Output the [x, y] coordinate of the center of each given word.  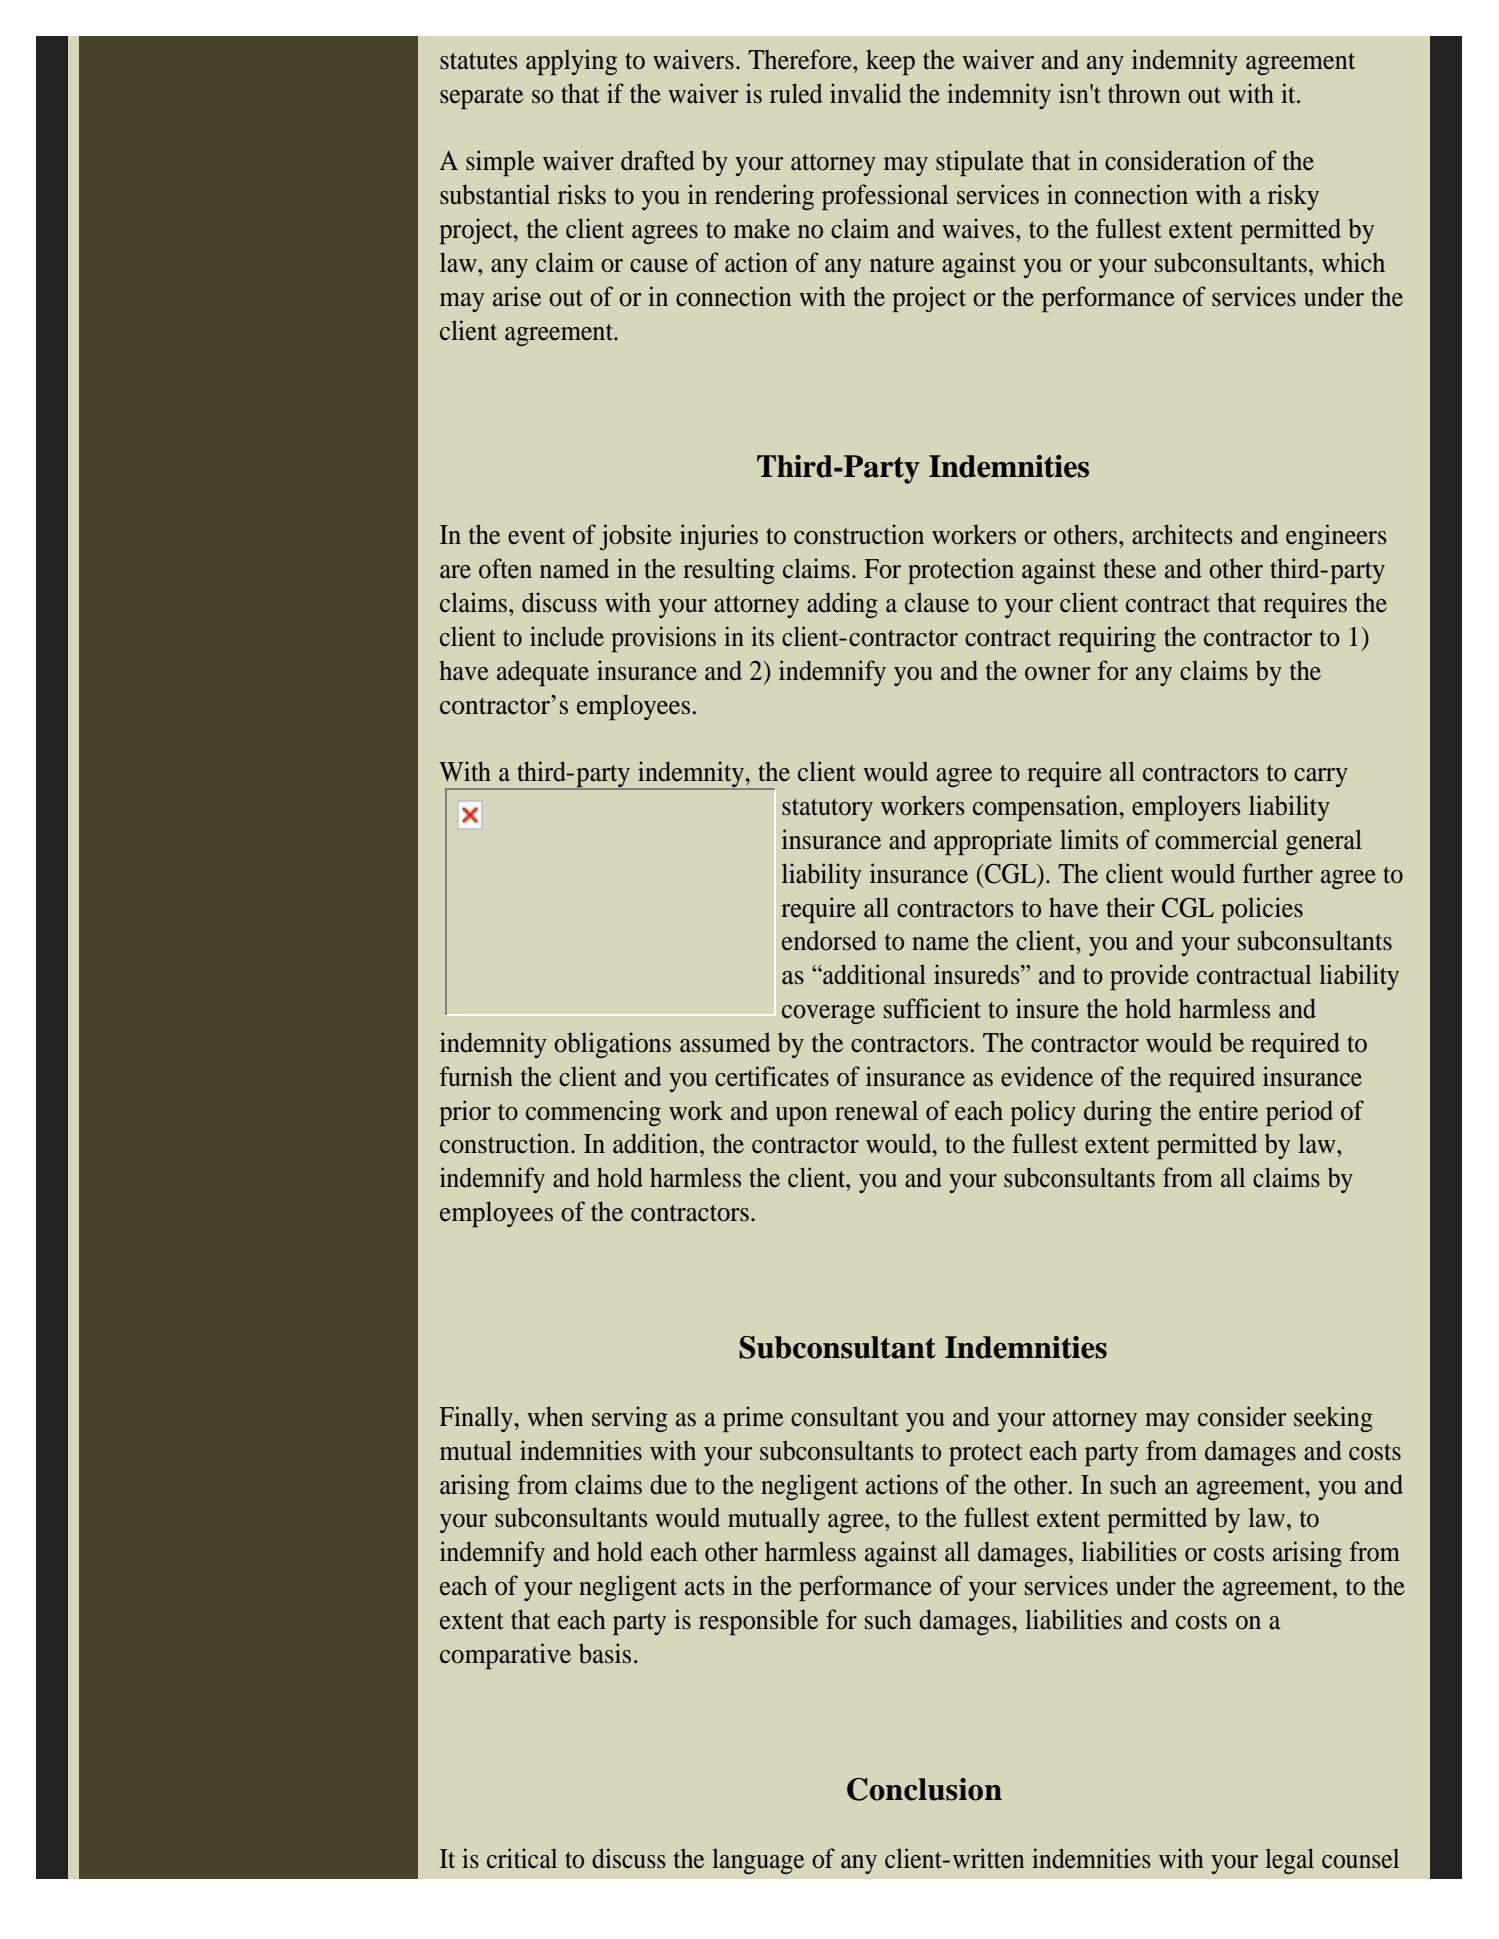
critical [522, 1858]
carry [1321, 777]
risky [1293, 197]
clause [937, 602]
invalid [865, 93]
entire [1228, 1110]
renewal [876, 1110]
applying [571, 62]
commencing [593, 1113]
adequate [543, 673]
